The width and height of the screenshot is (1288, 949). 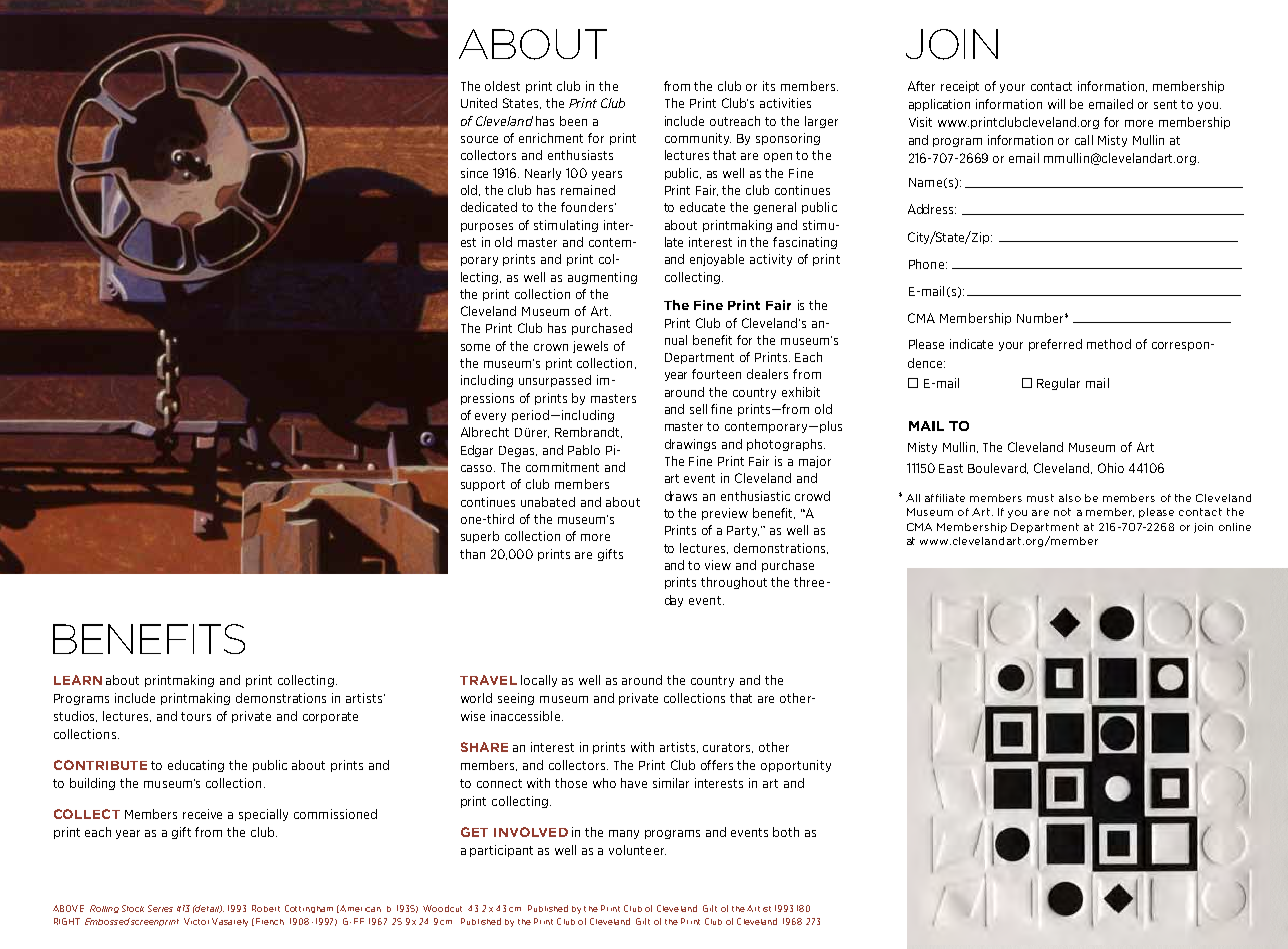 I want to click on draws, so click(x=681, y=496).
